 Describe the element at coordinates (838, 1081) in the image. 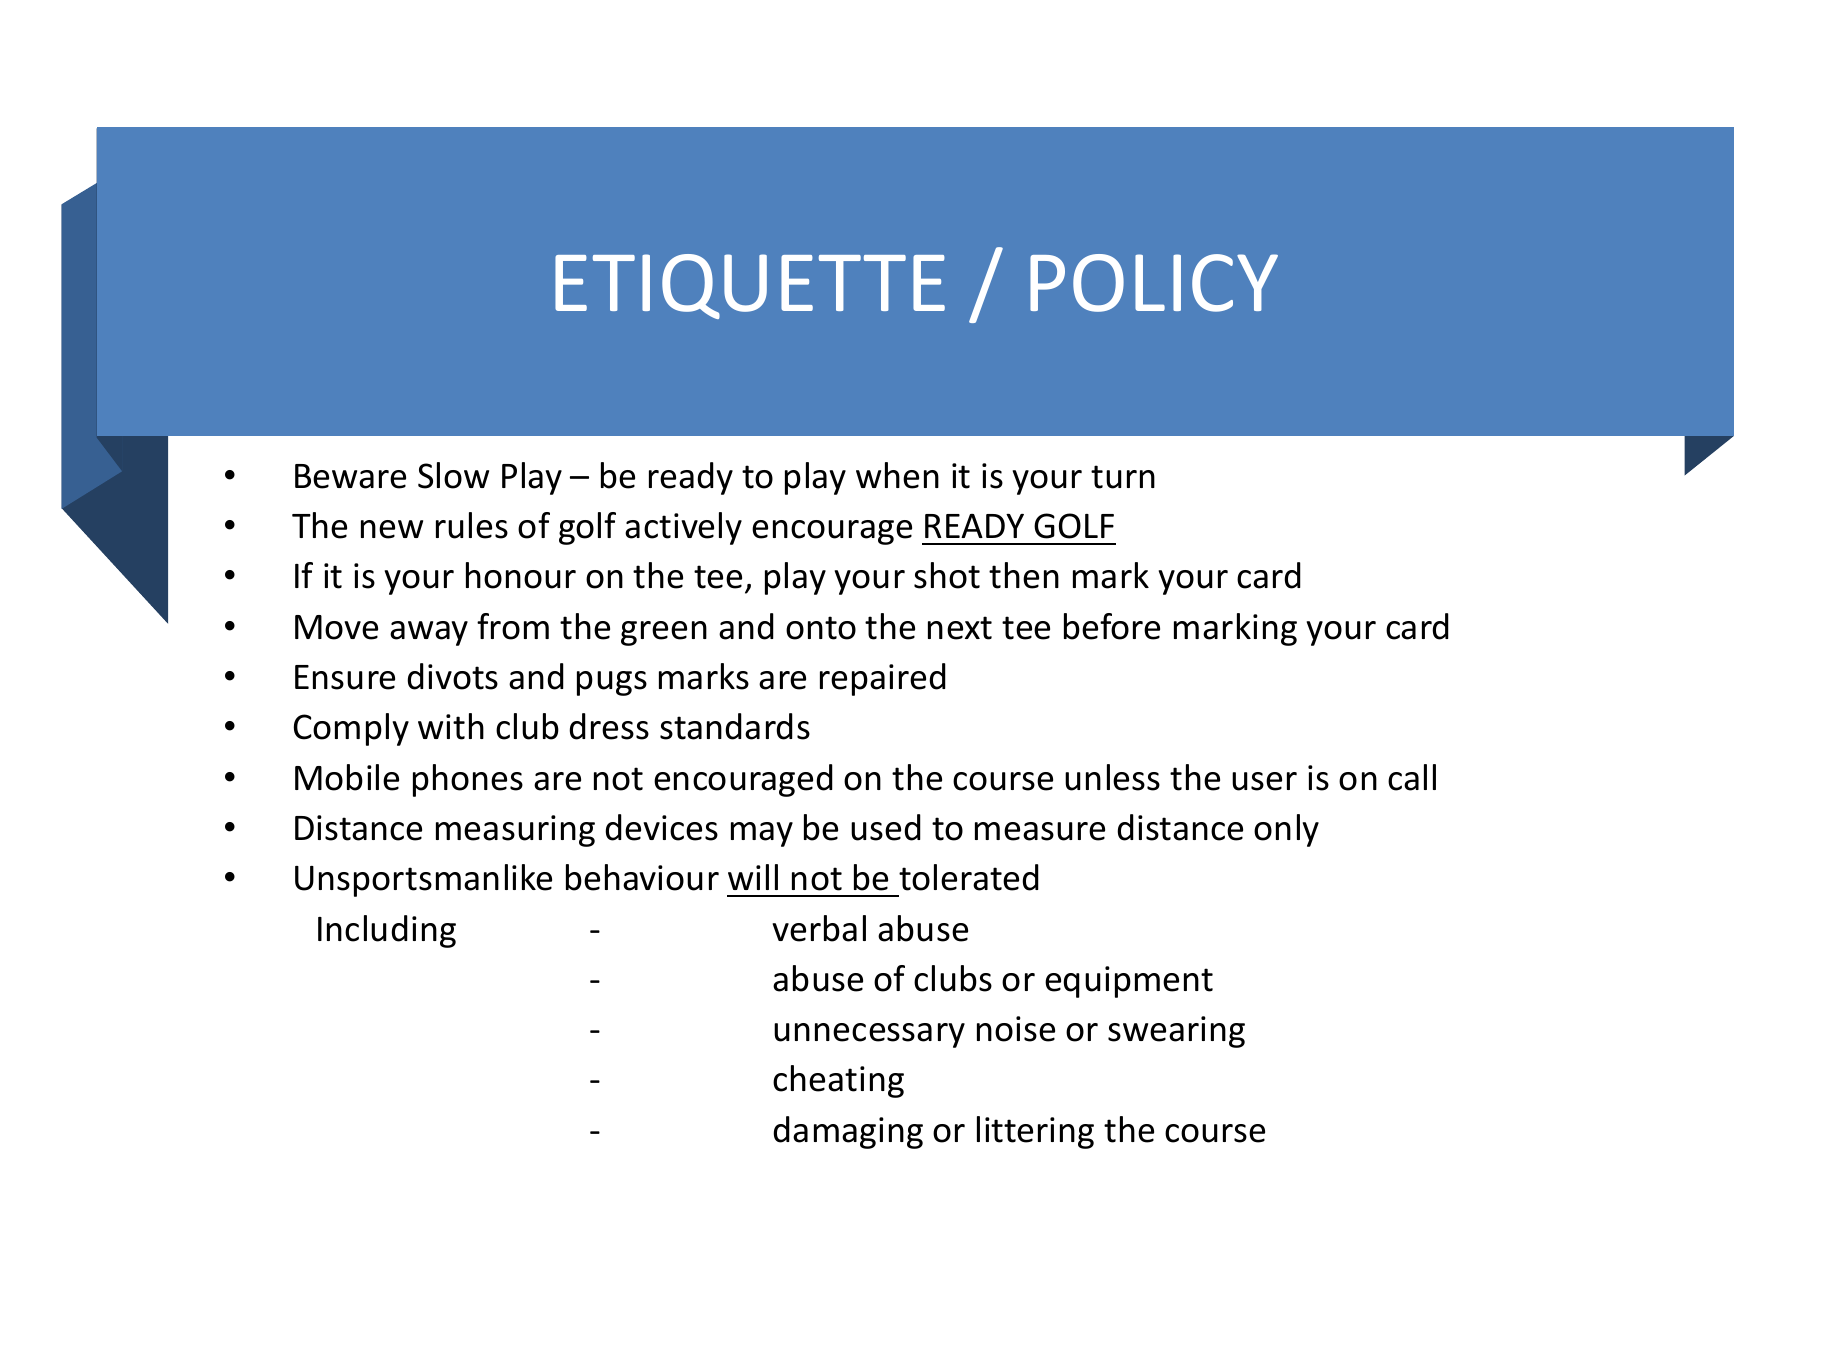

I see `cheating` at that location.
